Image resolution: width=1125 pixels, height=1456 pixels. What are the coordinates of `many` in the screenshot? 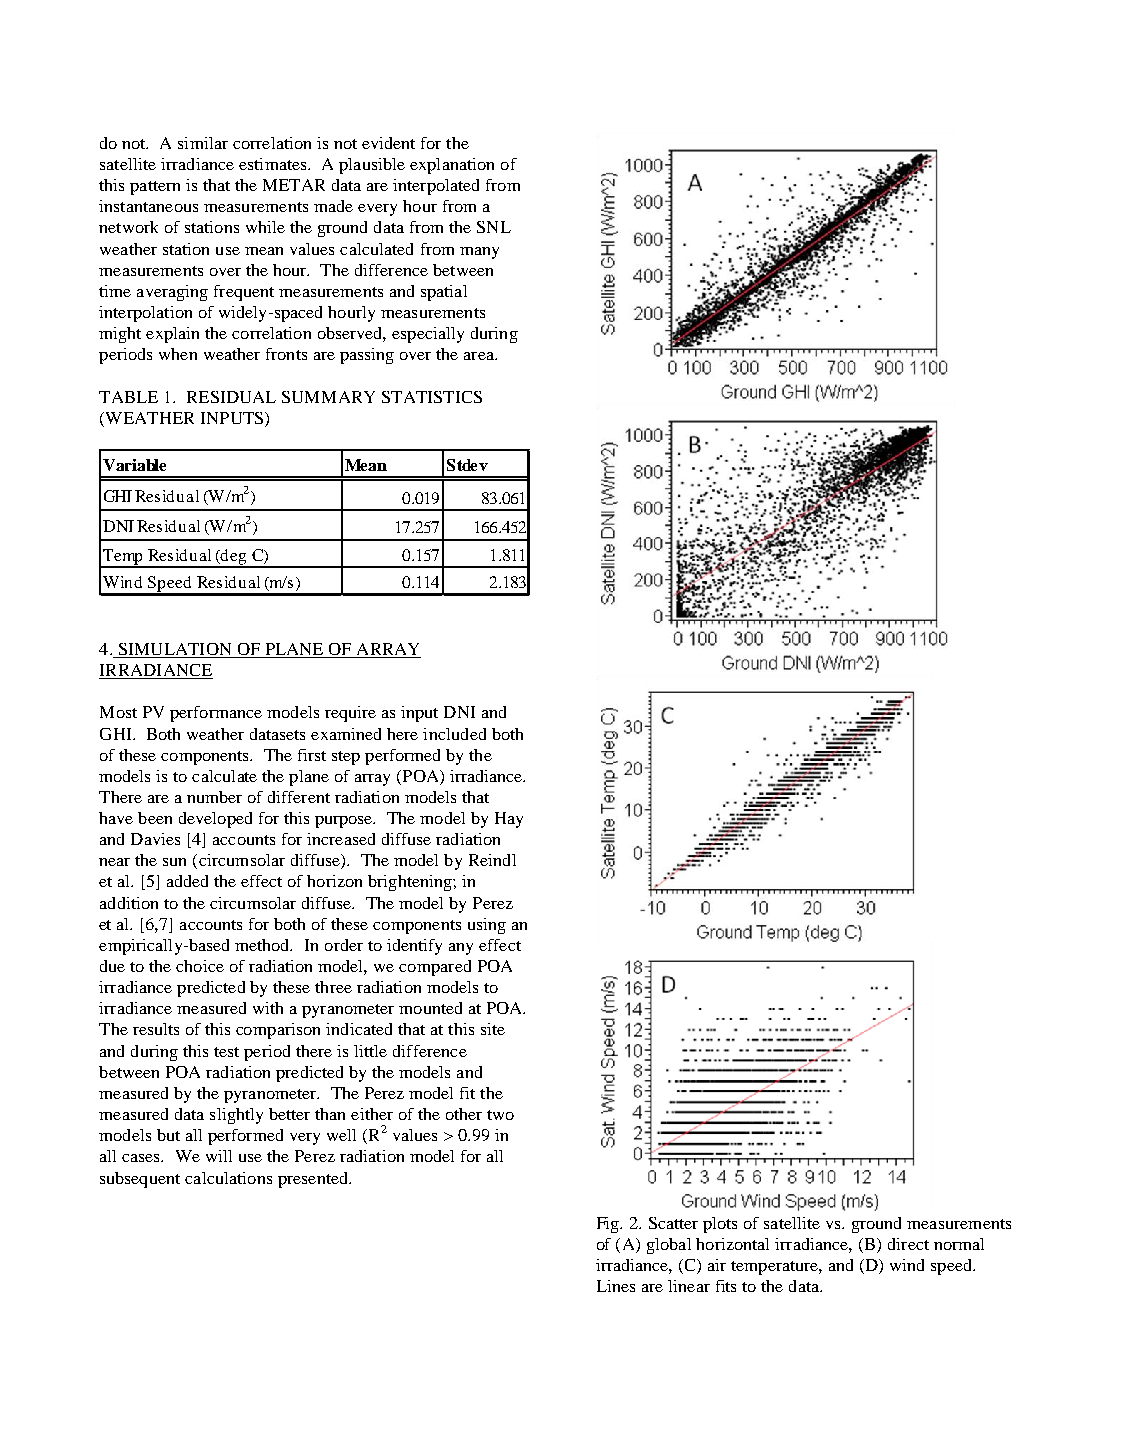 It's located at (479, 253).
